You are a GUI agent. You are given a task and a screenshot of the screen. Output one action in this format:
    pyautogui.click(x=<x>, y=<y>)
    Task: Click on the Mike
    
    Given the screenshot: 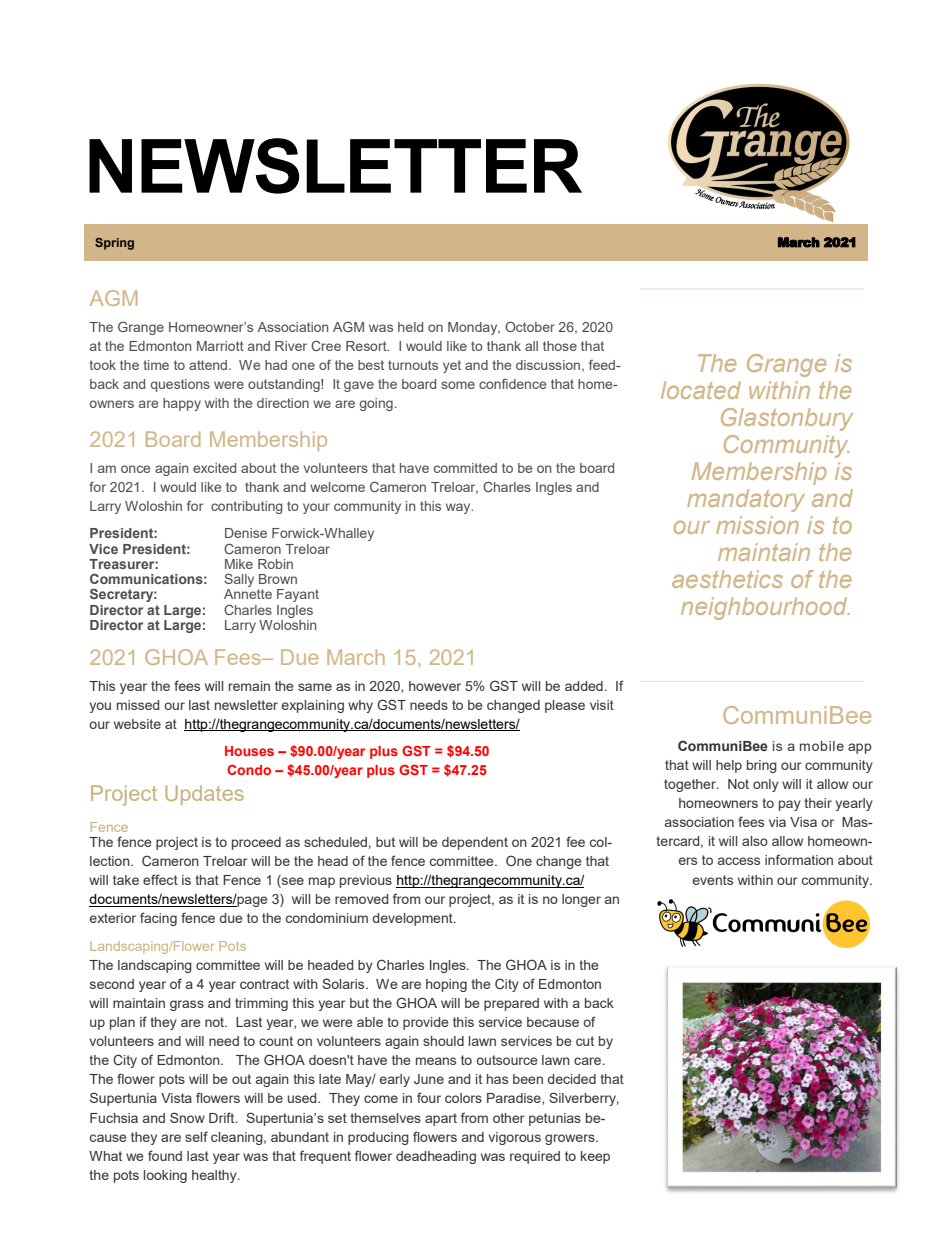 What is the action you would take?
    pyautogui.click(x=239, y=564)
